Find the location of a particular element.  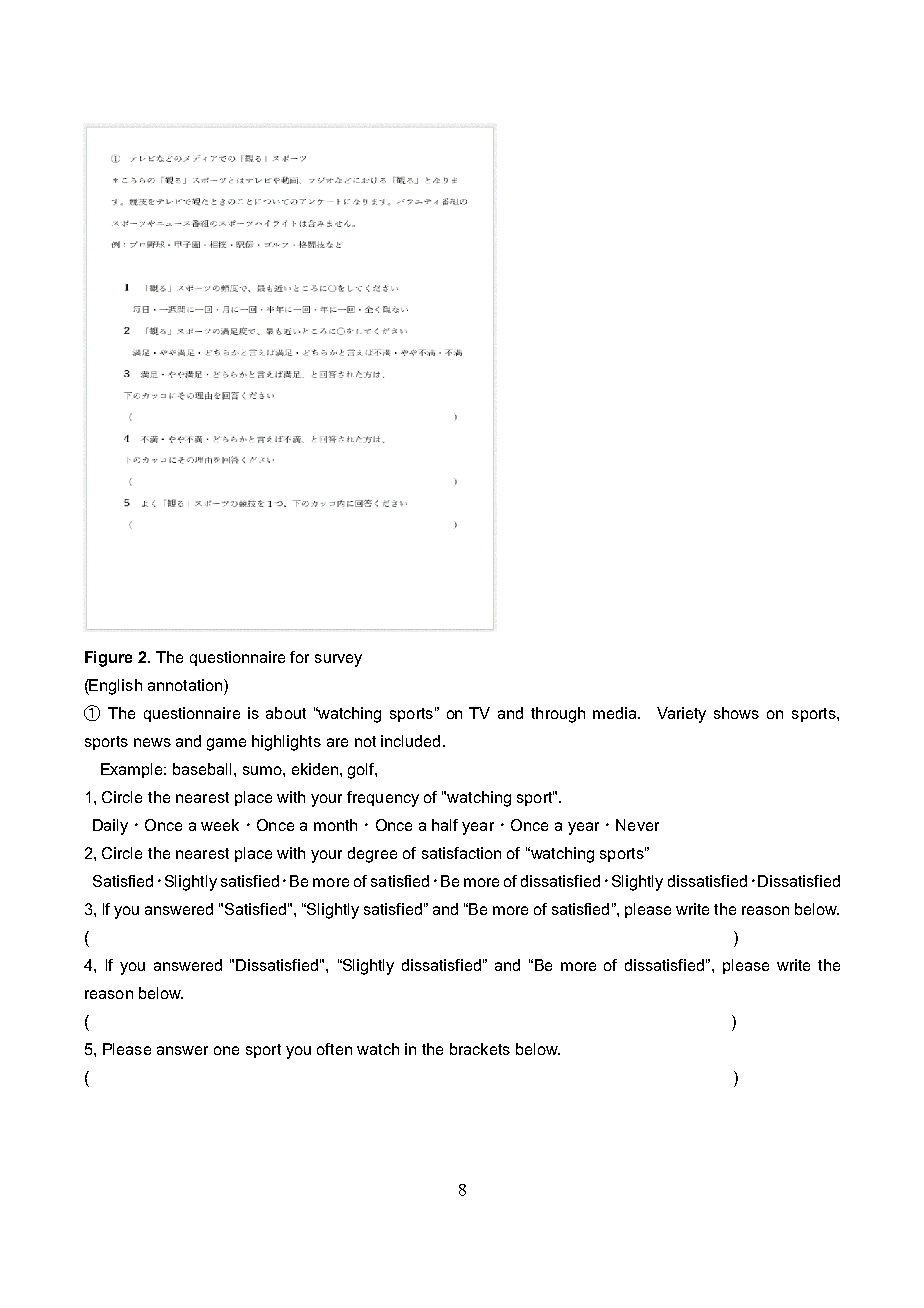

media is located at coordinates (616, 713).
